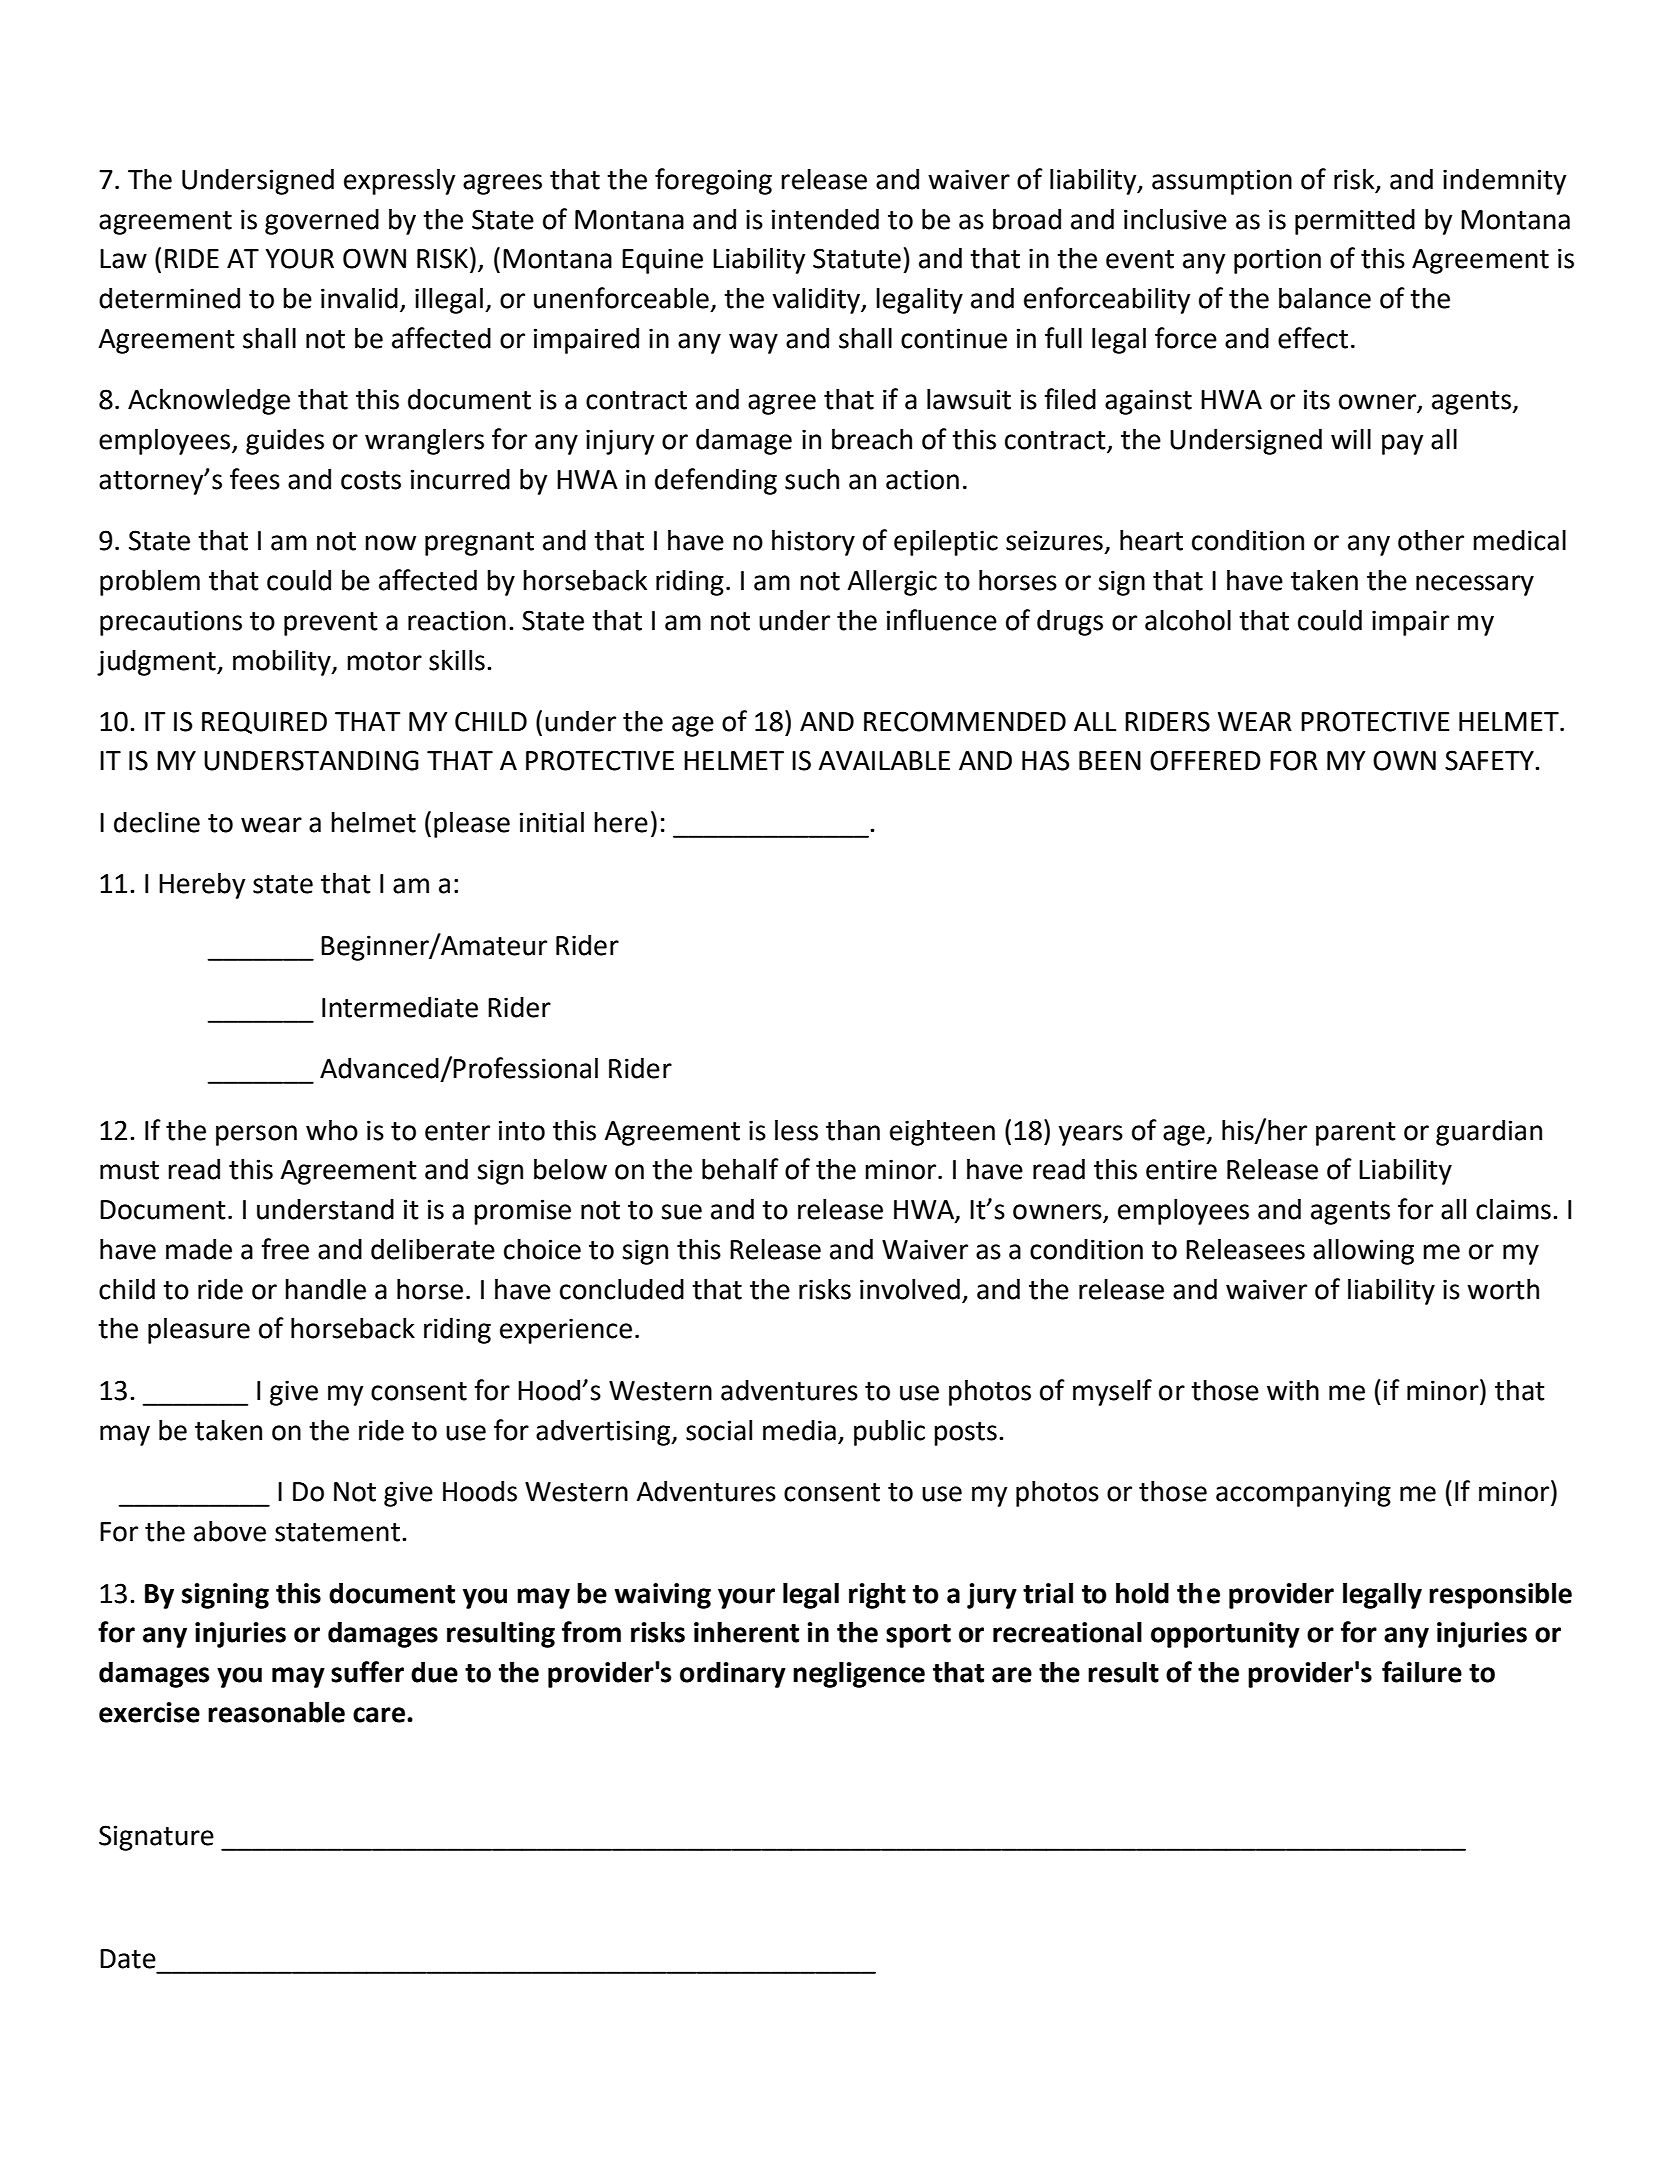  What do you see at coordinates (859, 1674) in the document?
I see `negligence` at bounding box center [859, 1674].
